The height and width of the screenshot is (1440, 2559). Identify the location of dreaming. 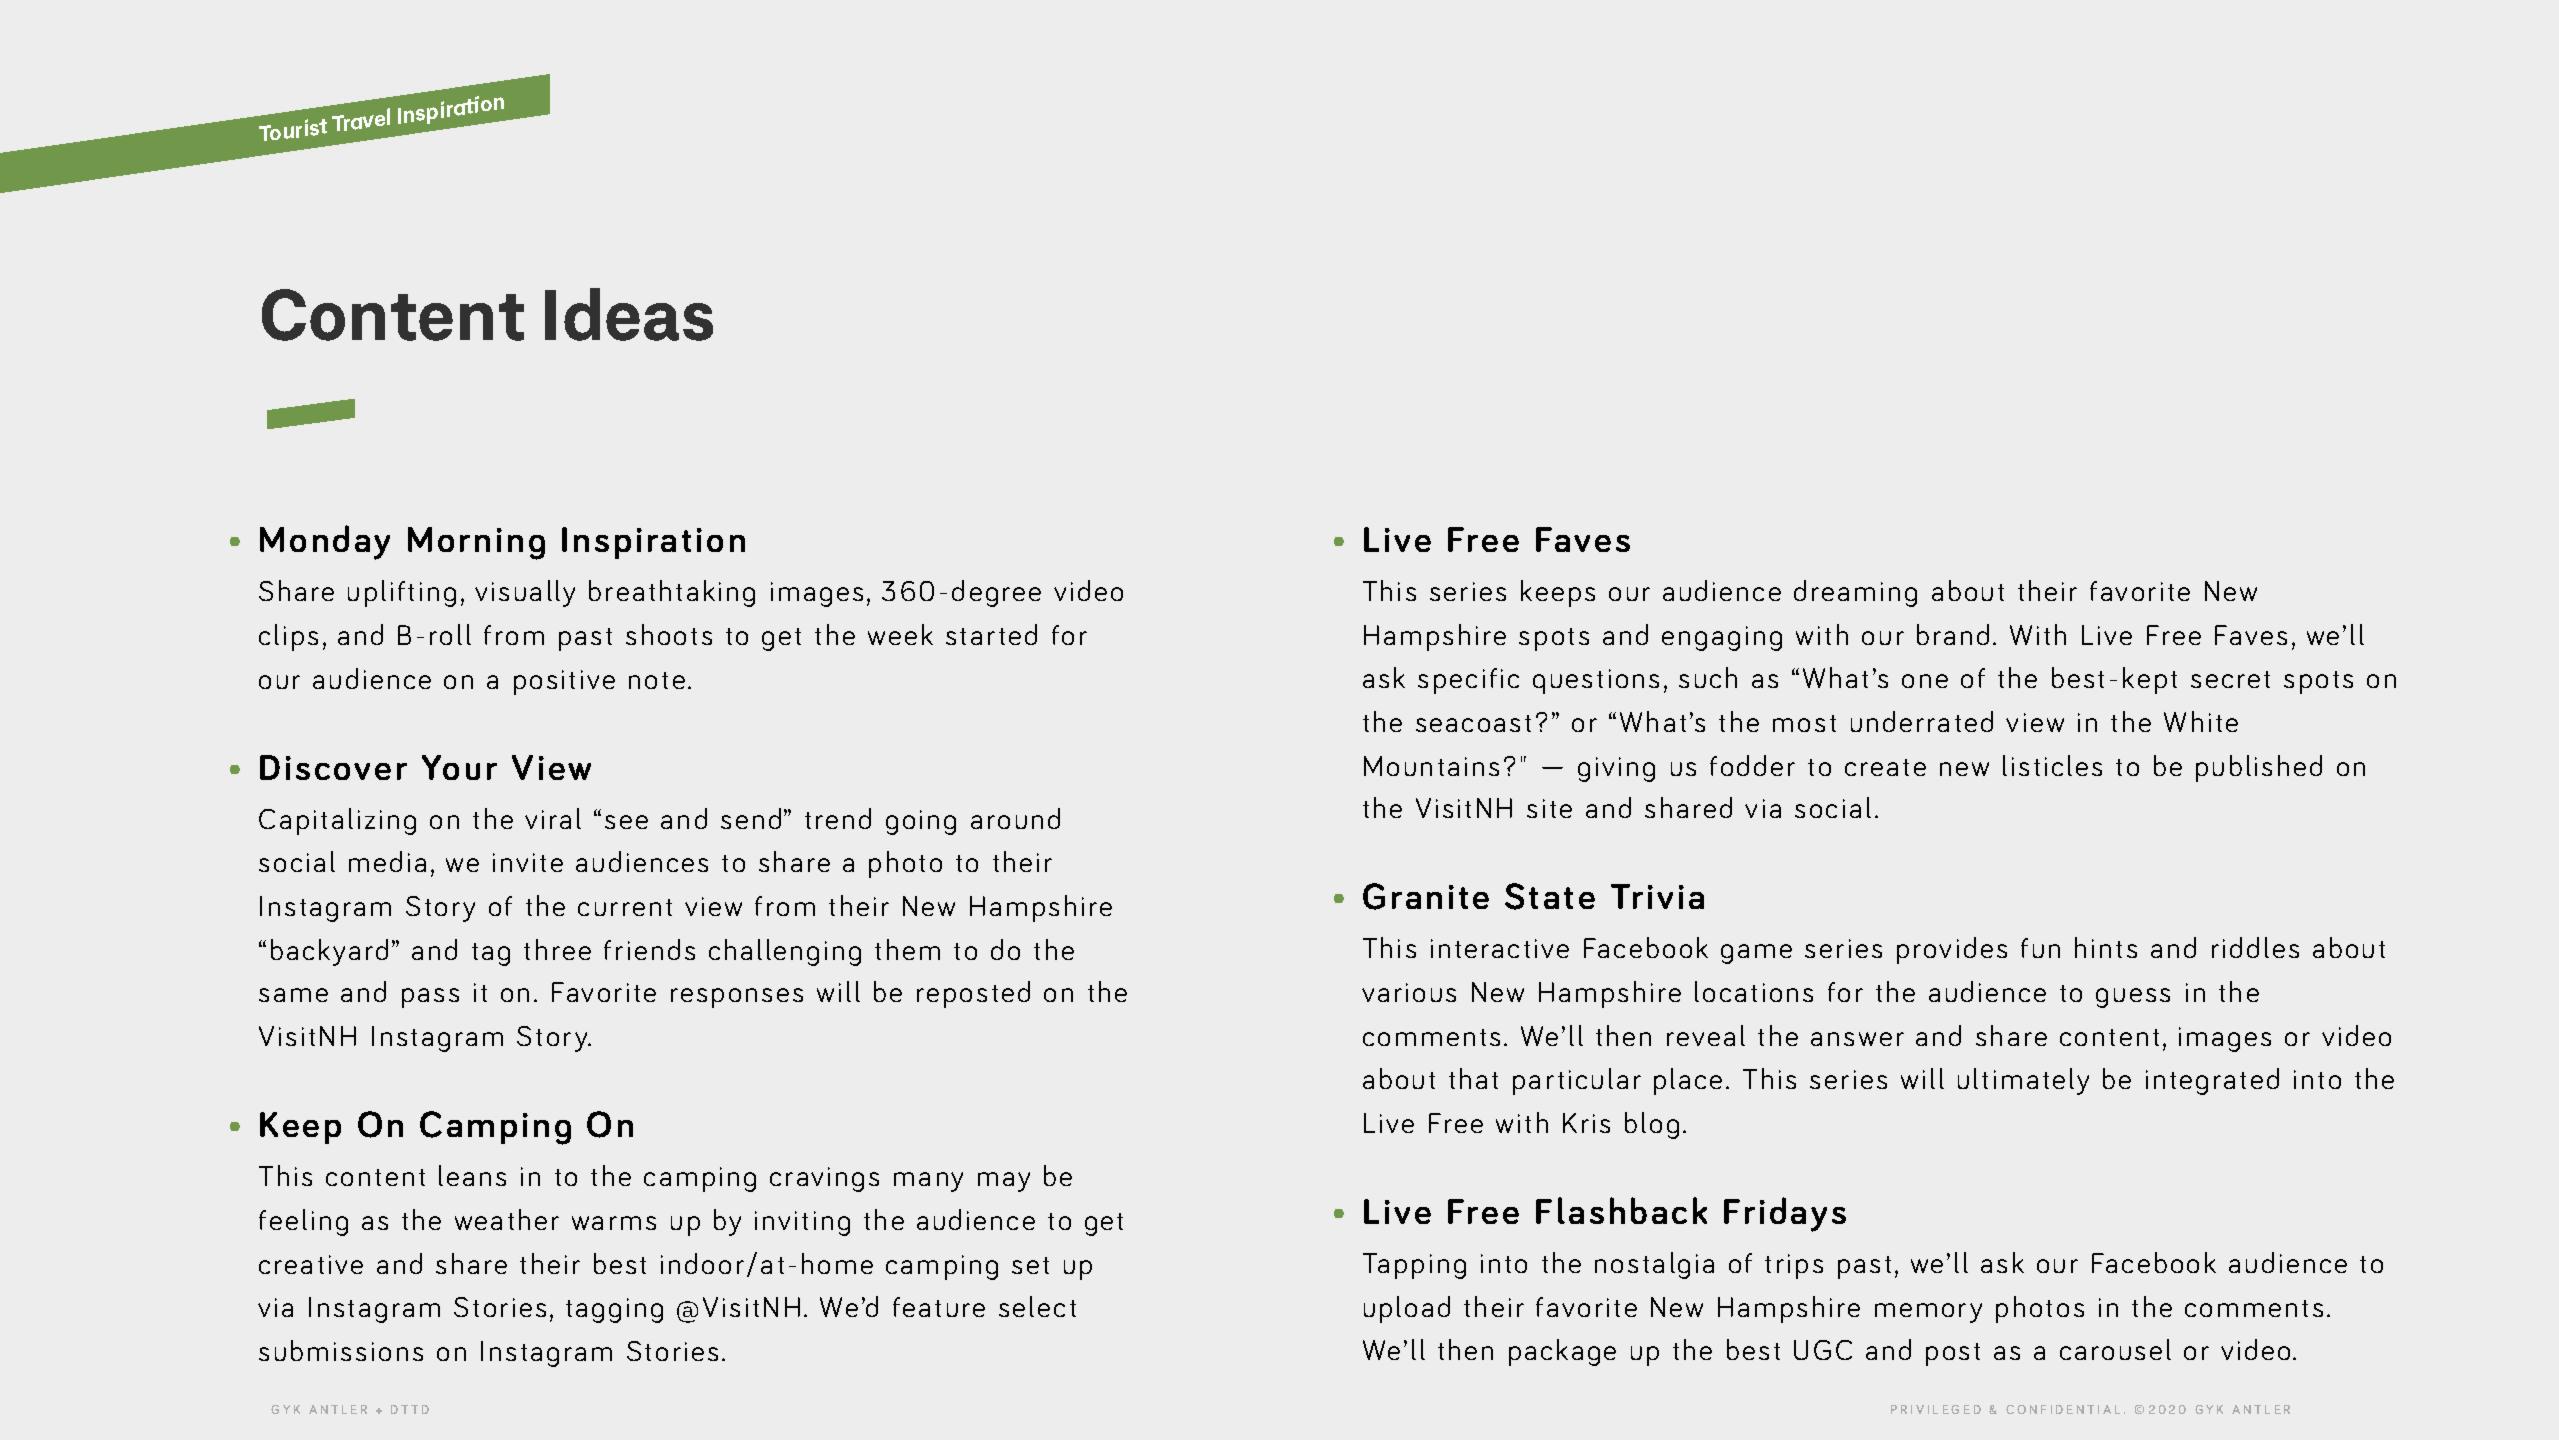
(1855, 593).
